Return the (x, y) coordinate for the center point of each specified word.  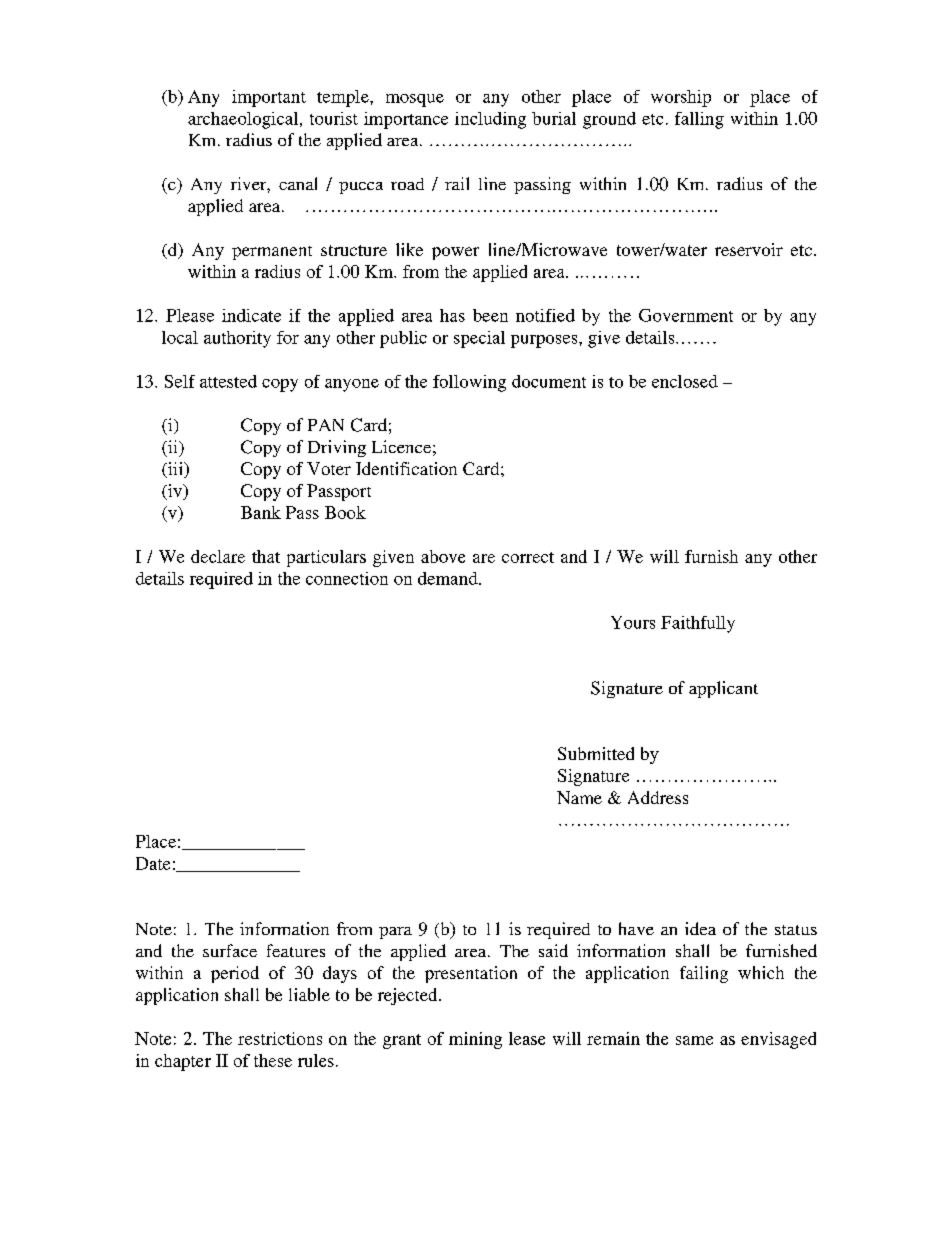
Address (658, 797)
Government (686, 315)
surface (230, 950)
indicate (251, 315)
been (490, 315)
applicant (723, 689)
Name (579, 797)
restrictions (280, 1038)
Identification (406, 468)
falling (699, 120)
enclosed (685, 381)
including (490, 120)
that (266, 556)
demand (449, 578)
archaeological (244, 120)
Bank (261, 512)
